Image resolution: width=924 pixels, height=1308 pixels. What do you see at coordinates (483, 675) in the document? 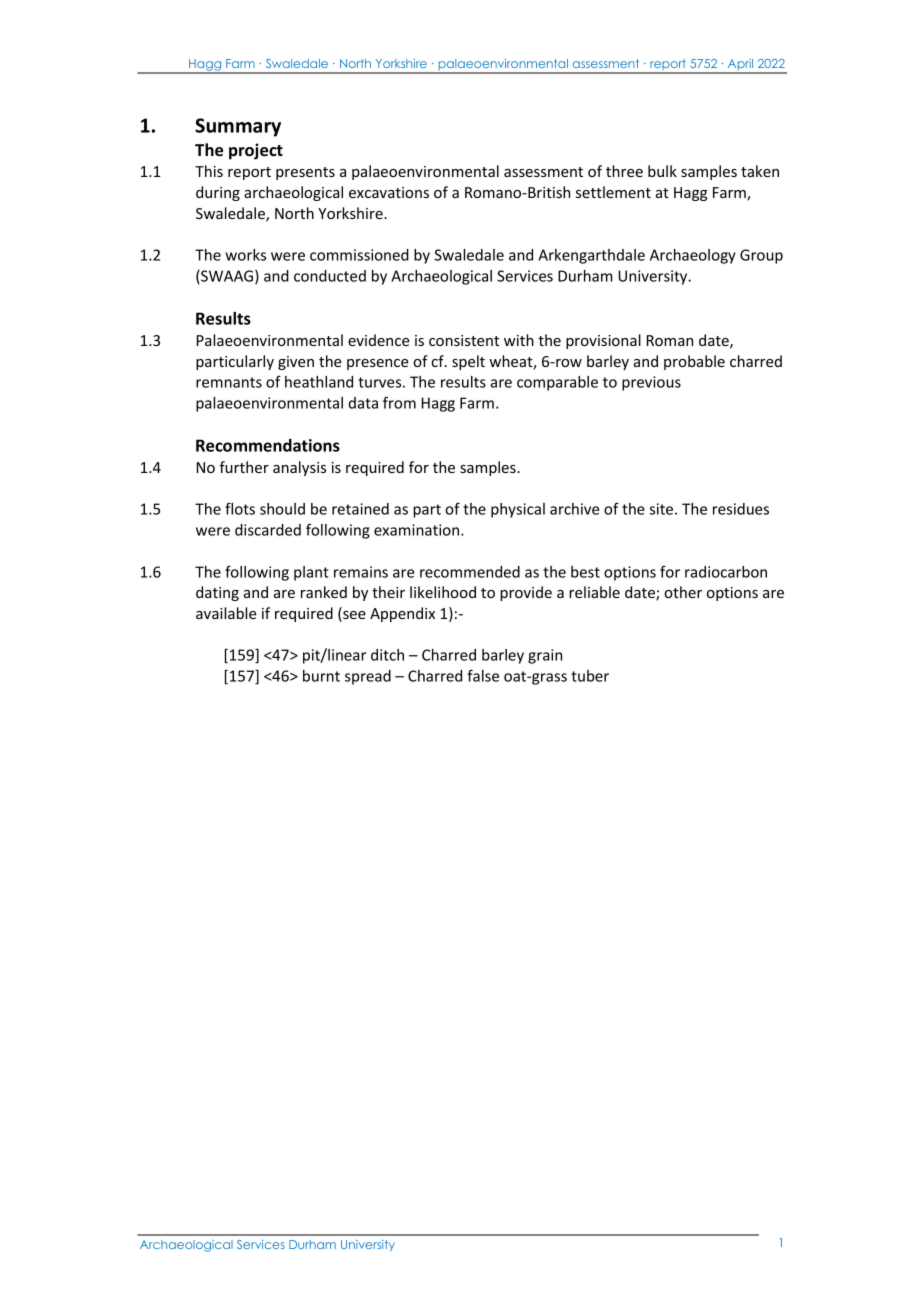
I see `false` at bounding box center [483, 675].
